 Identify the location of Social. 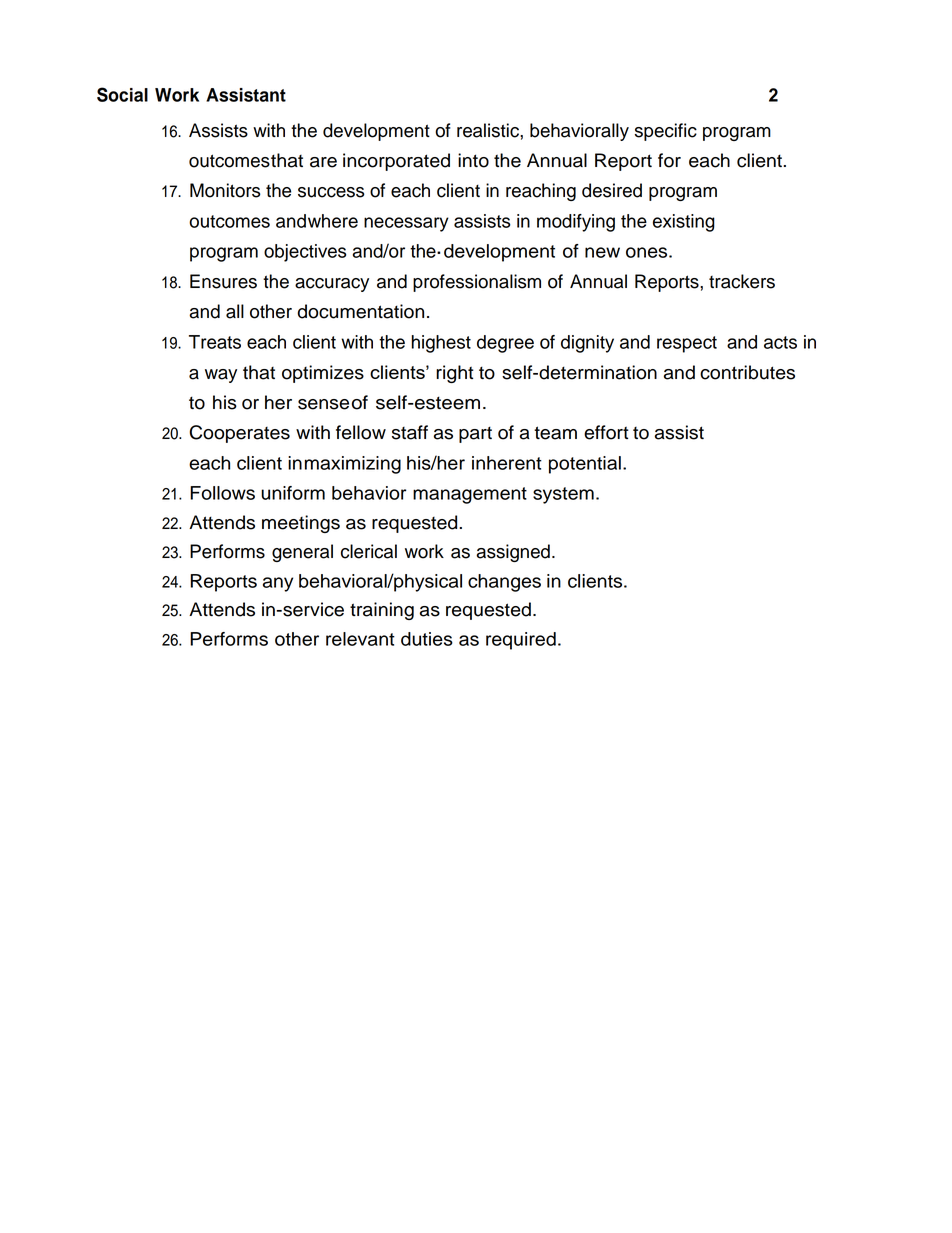
(122, 94).
